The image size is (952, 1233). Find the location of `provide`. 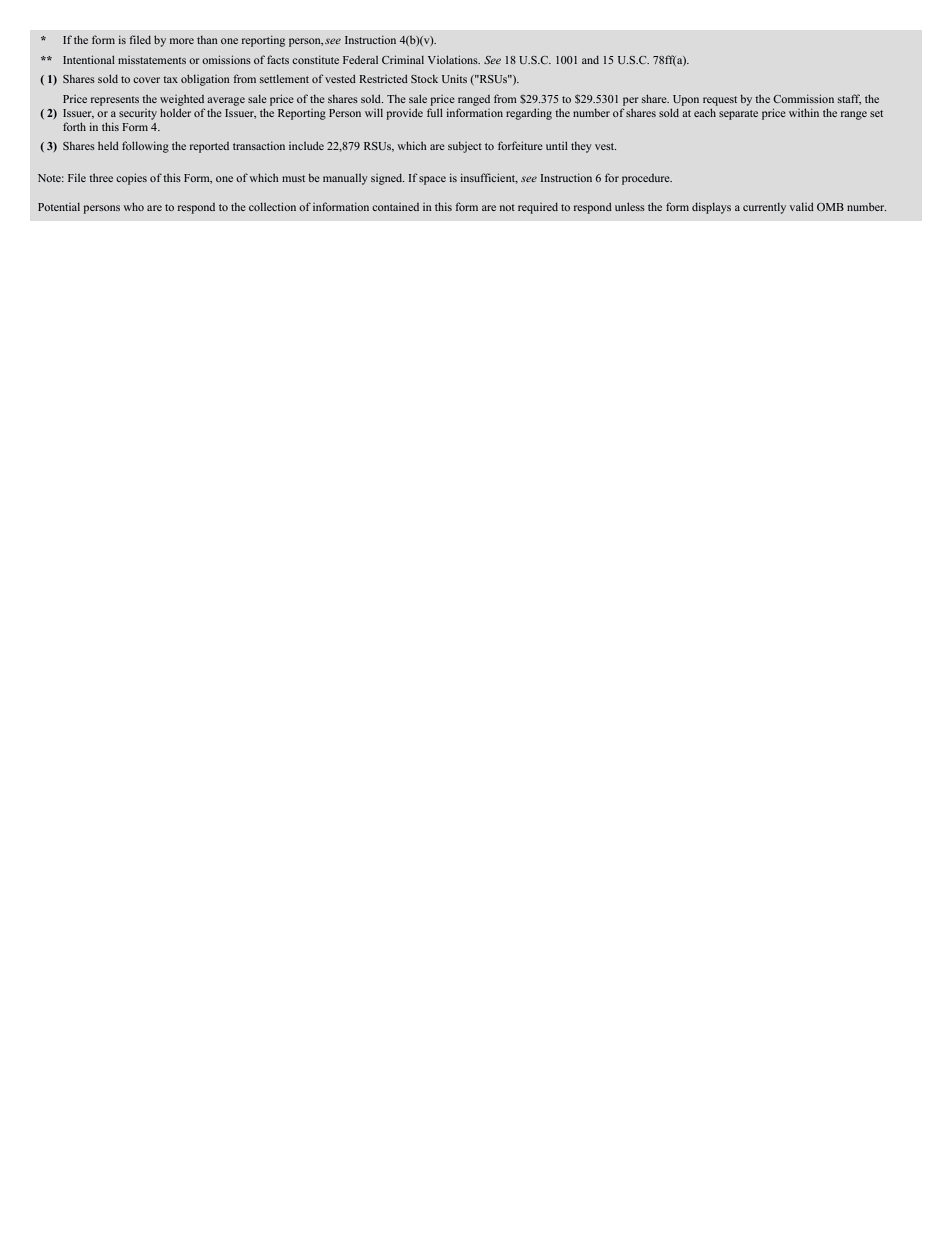

provide is located at coordinates (404, 114).
